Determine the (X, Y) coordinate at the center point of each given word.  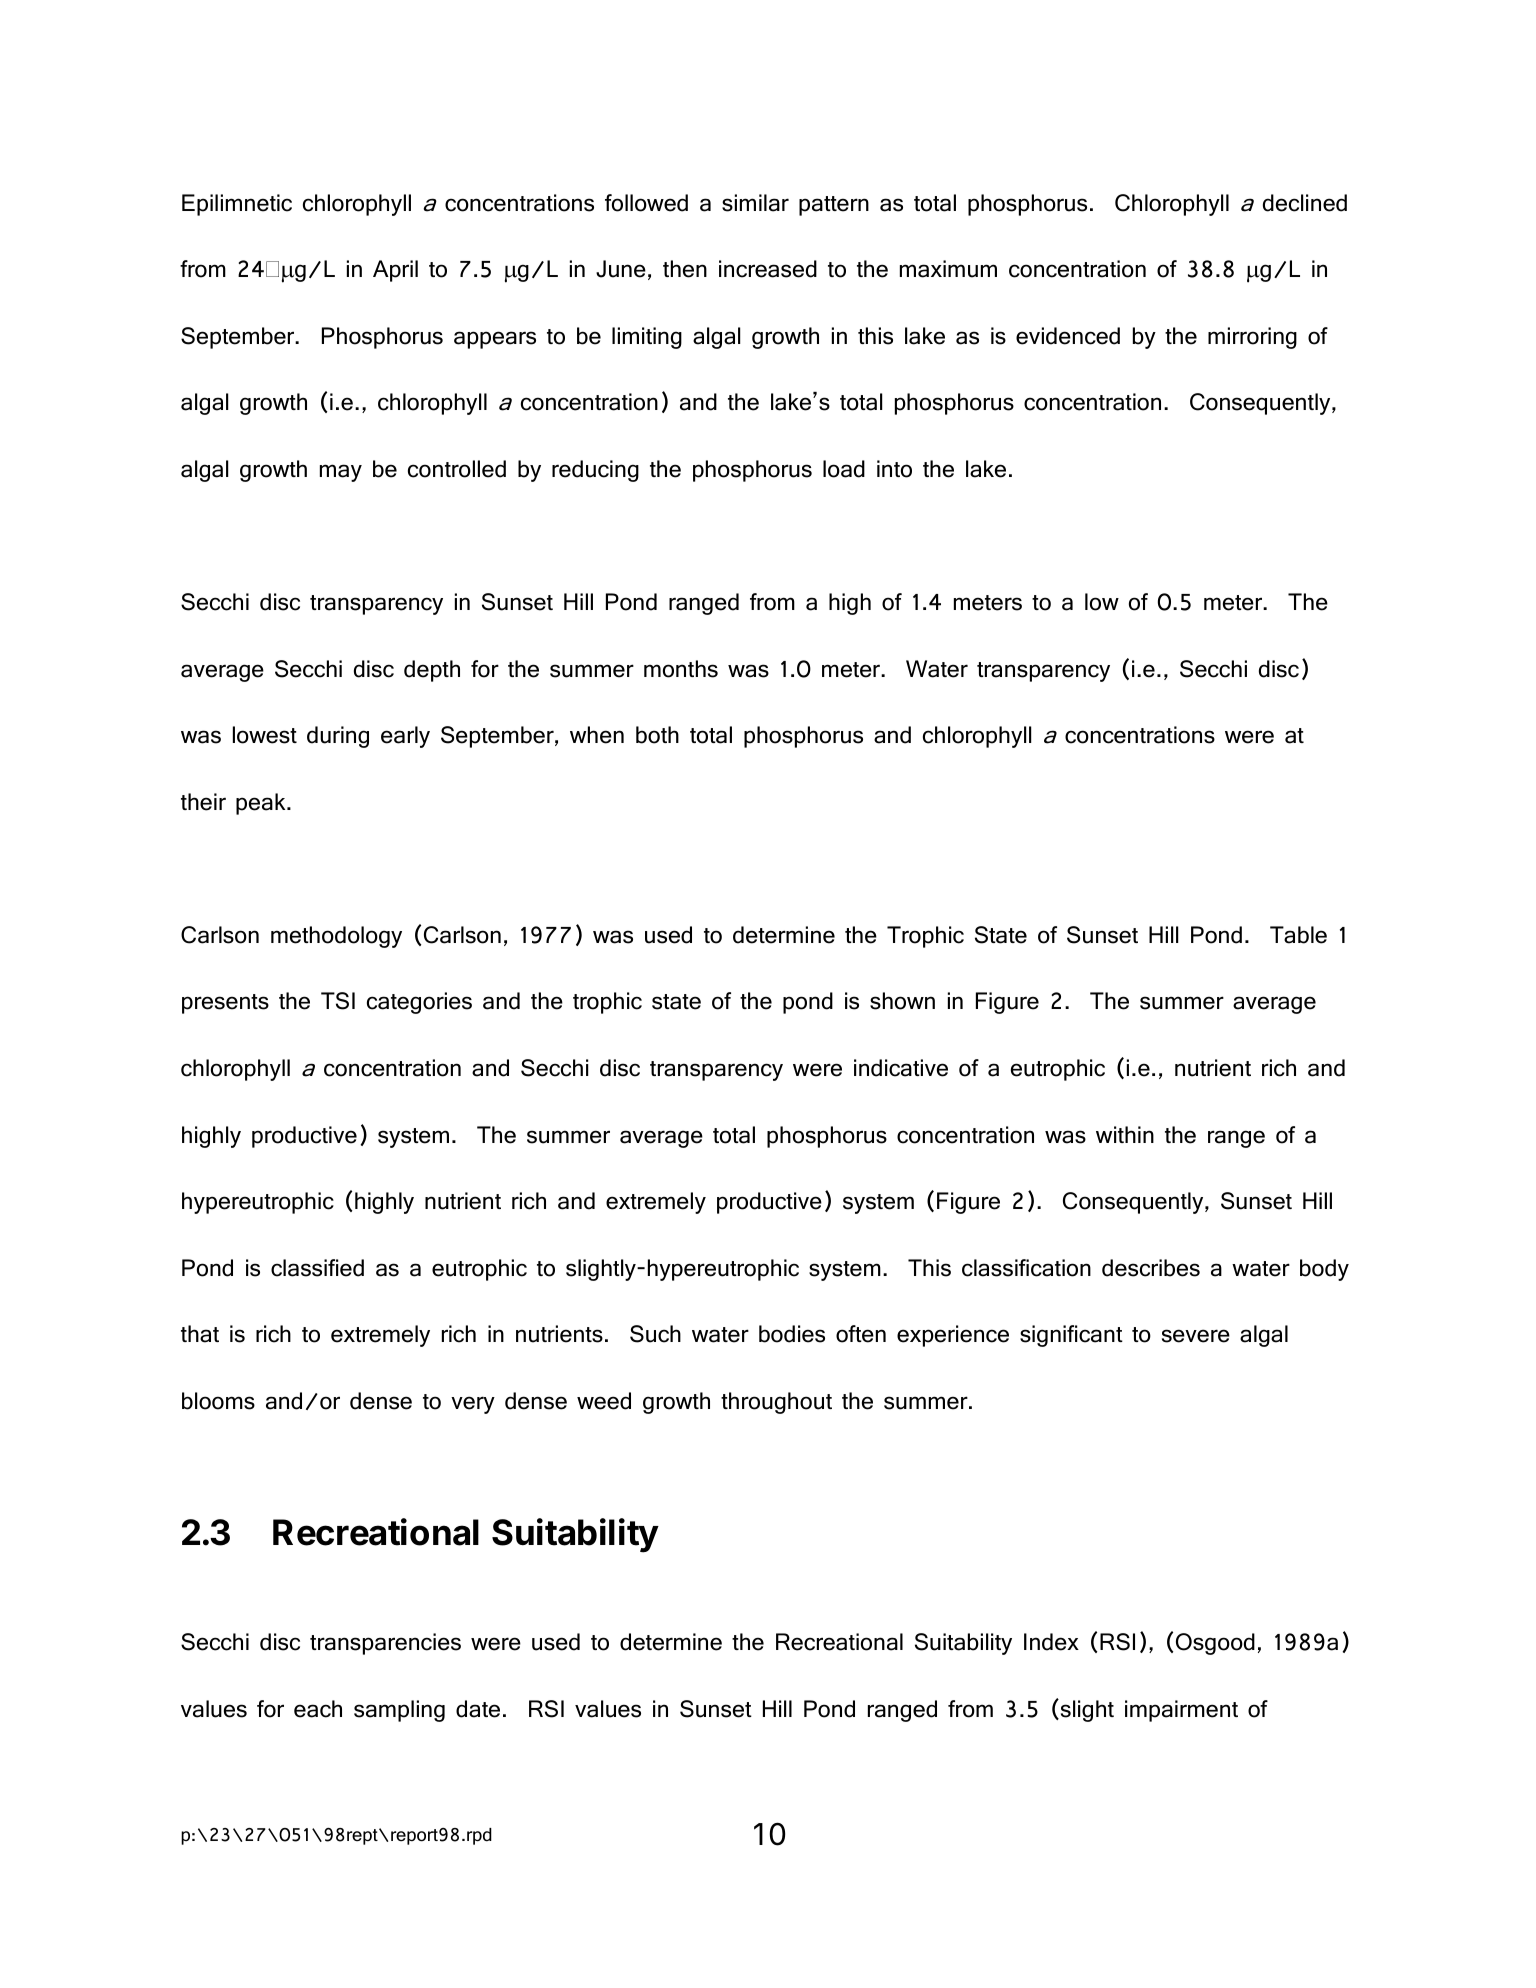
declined (1305, 203)
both (657, 735)
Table (1298, 935)
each (318, 1709)
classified (317, 1268)
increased (768, 269)
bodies (792, 1334)
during (338, 737)
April (395, 271)
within (1125, 1134)
